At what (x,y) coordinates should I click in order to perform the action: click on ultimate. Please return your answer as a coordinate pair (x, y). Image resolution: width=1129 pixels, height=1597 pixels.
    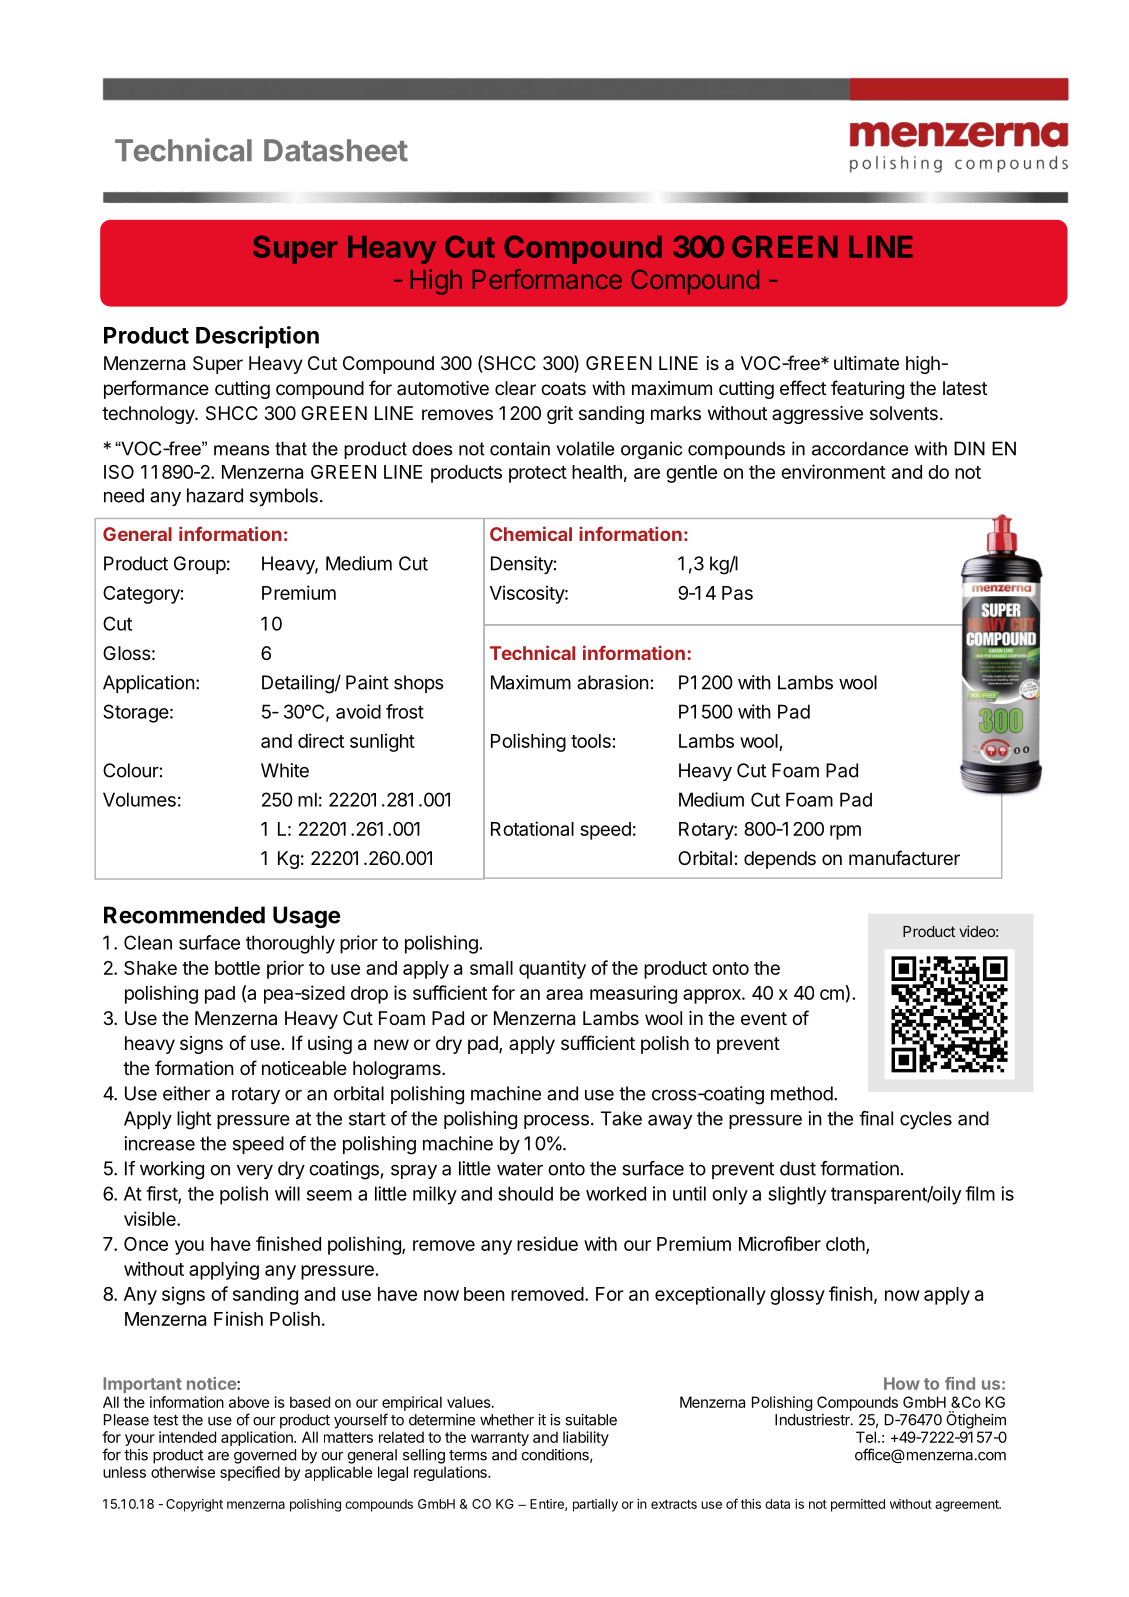
    Looking at the image, I should click on (866, 363).
